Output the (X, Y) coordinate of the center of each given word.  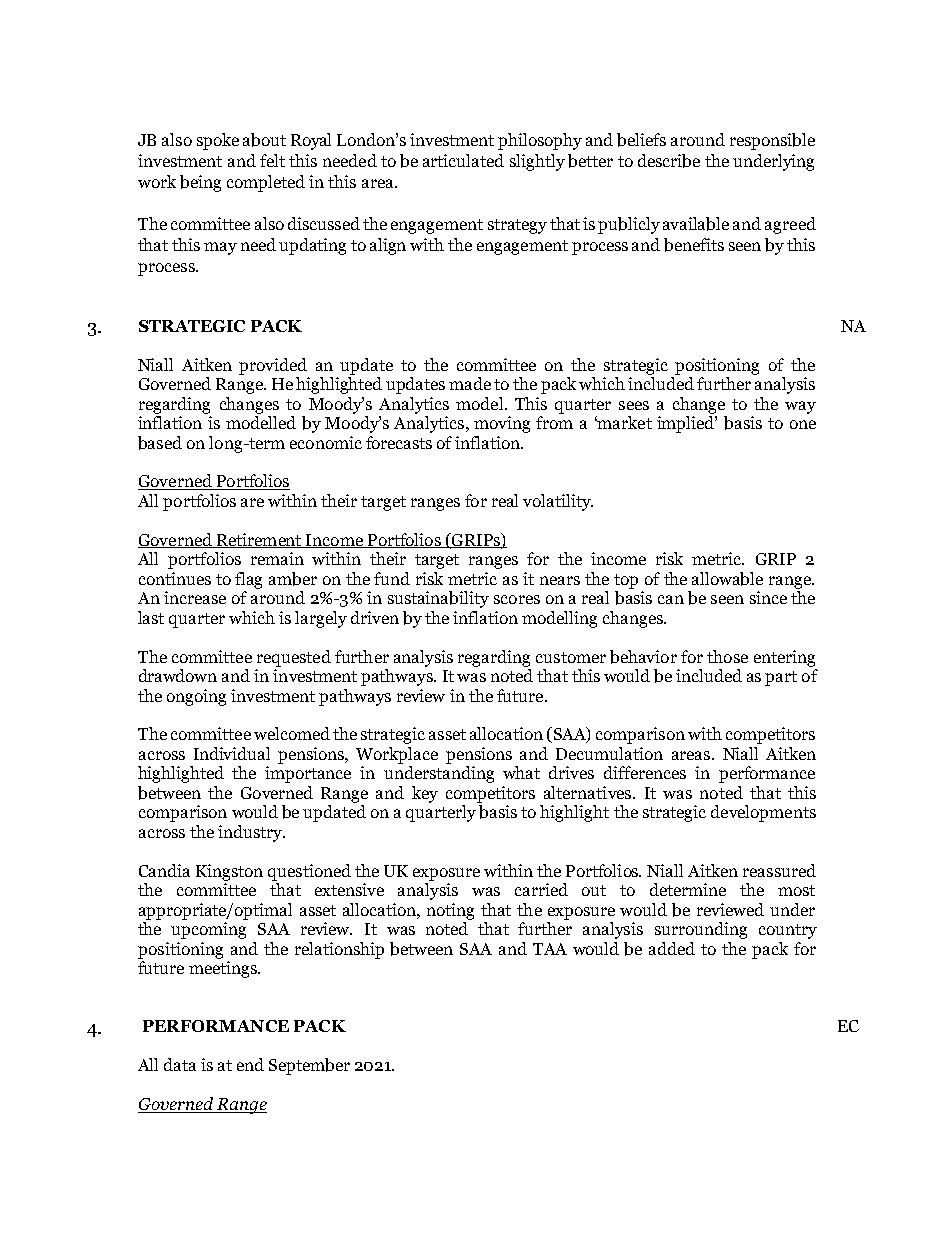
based (160, 443)
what (521, 772)
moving (502, 424)
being (200, 183)
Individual (232, 753)
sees (634, 405)
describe (669, 161)
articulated (463, 160)
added (672, 948)
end (250, 1064)
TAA (550, 949)
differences (645, 772)
